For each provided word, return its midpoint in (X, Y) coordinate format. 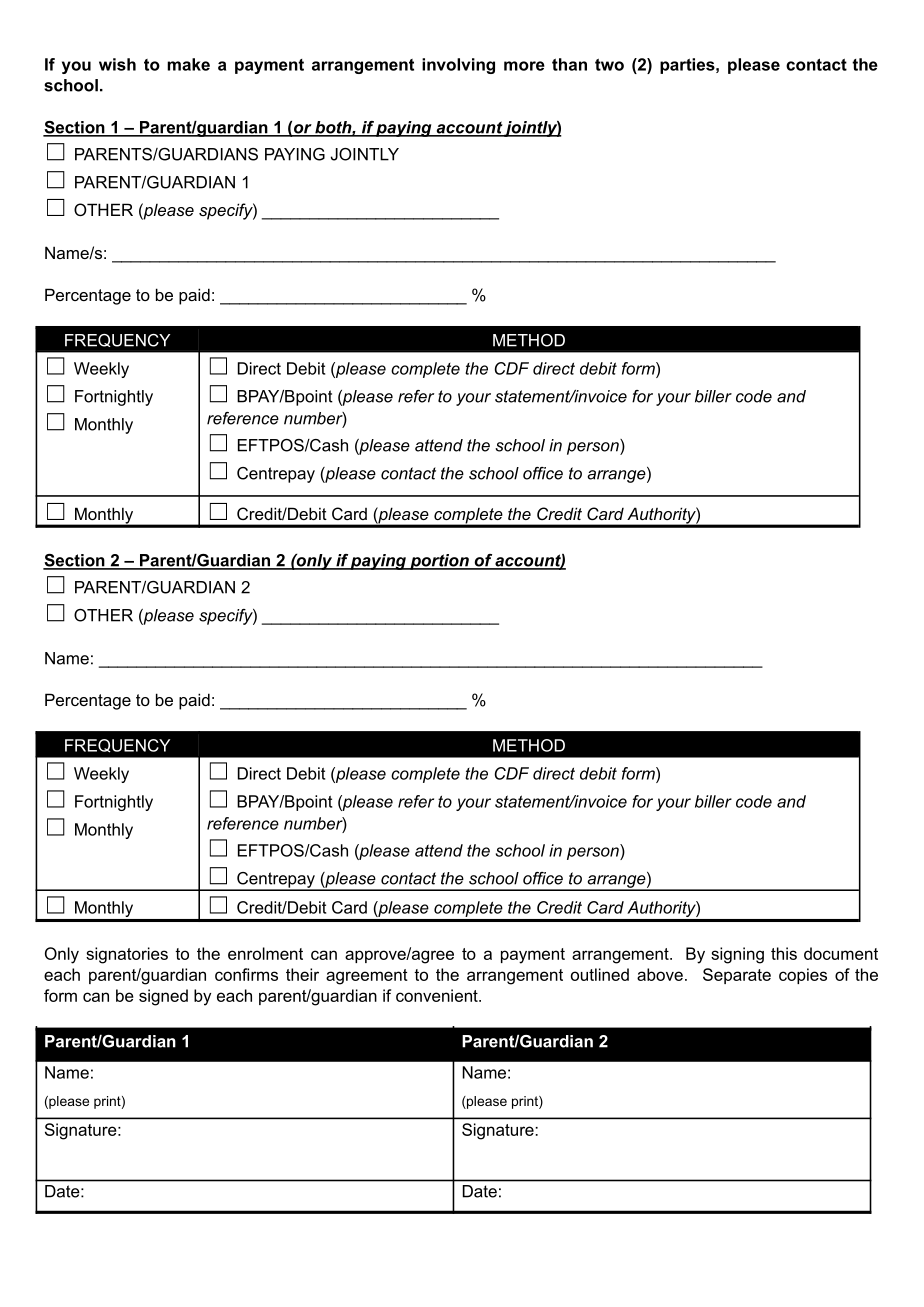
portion (439, 562)
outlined (600, 974)
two (609, 64)
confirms (246, 974)
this (784, 953)
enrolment (265, 953)
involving (458, 66)
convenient (438, 995)
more (524, 66)
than (569, 64)
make (188, 64)
